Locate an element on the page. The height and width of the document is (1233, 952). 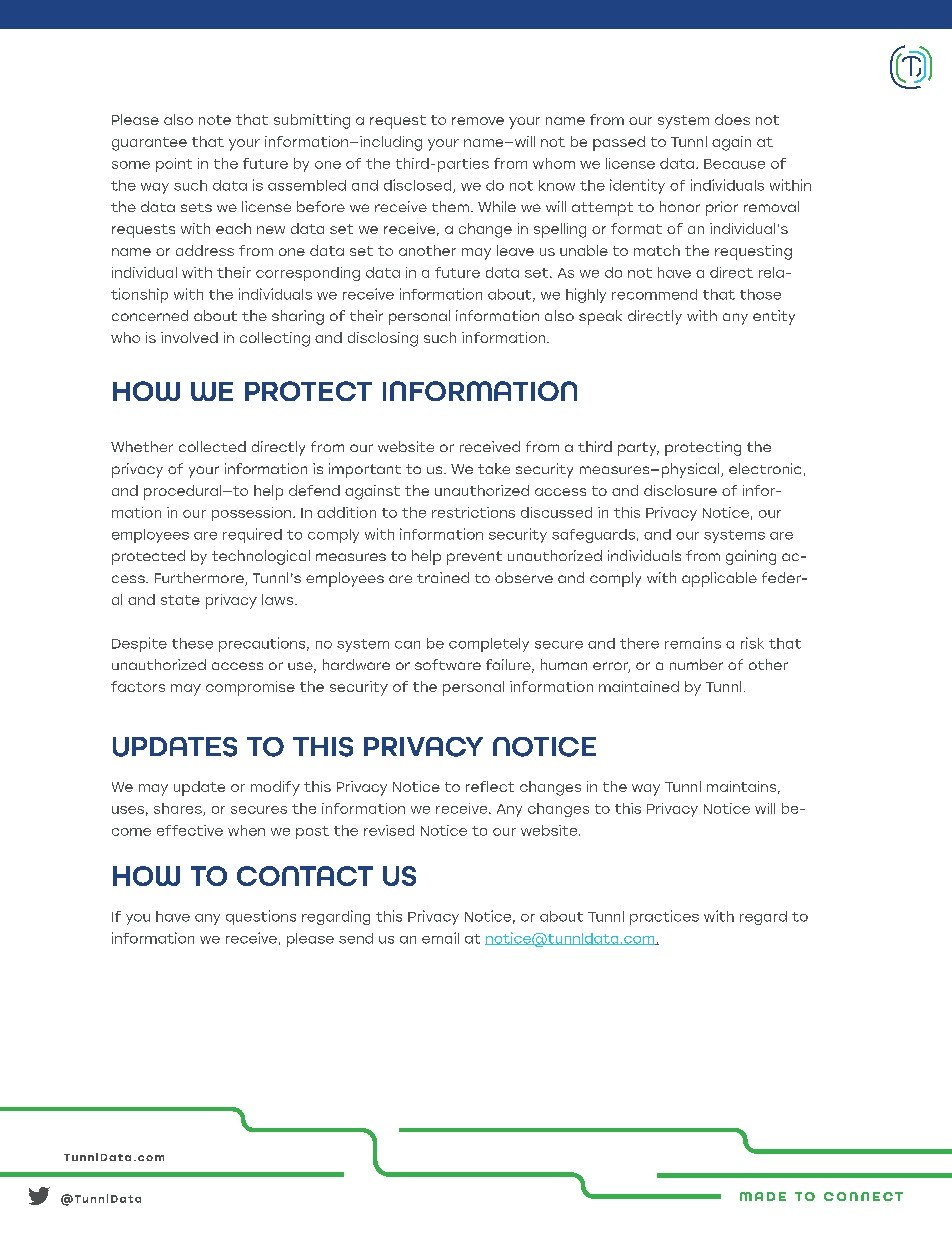
electronic is located at coordinates (765, 468).
